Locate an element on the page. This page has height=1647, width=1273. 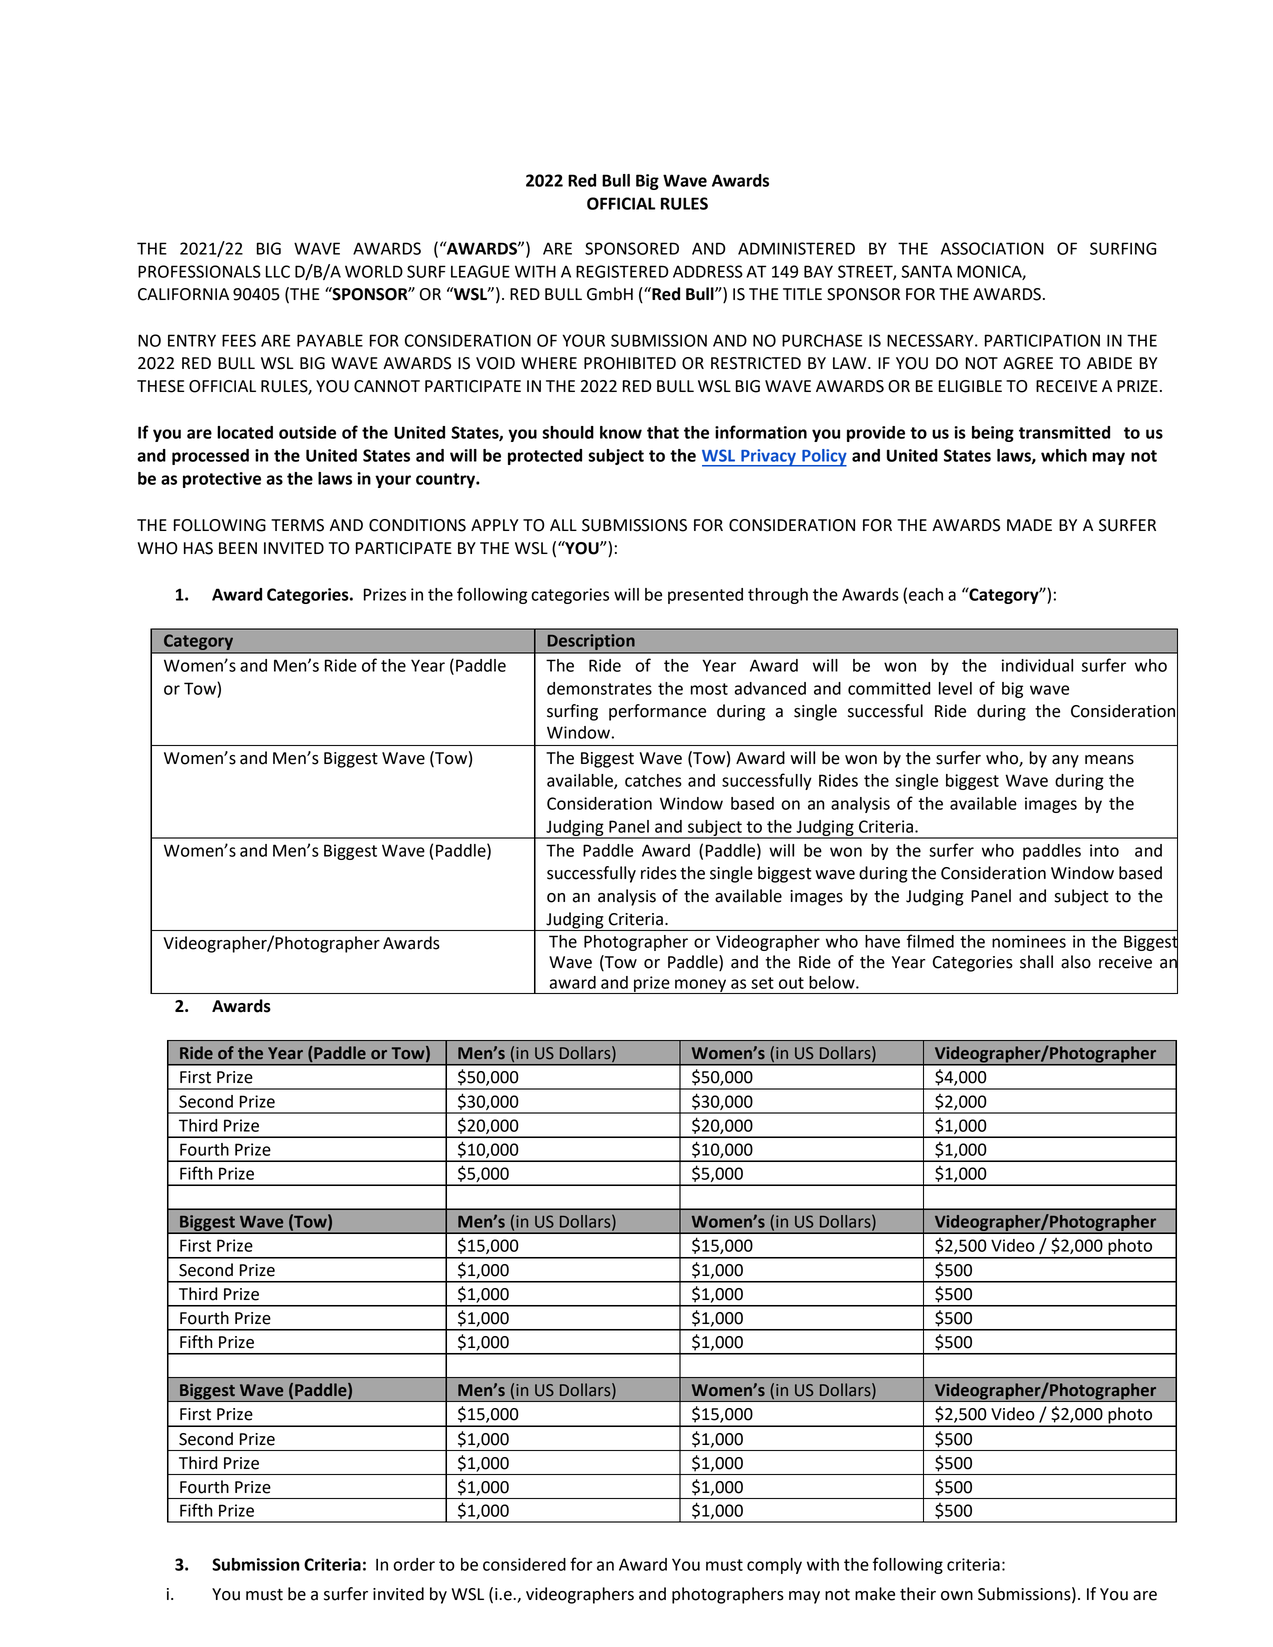
REGISTERED is located at coordinates (622, 271).
